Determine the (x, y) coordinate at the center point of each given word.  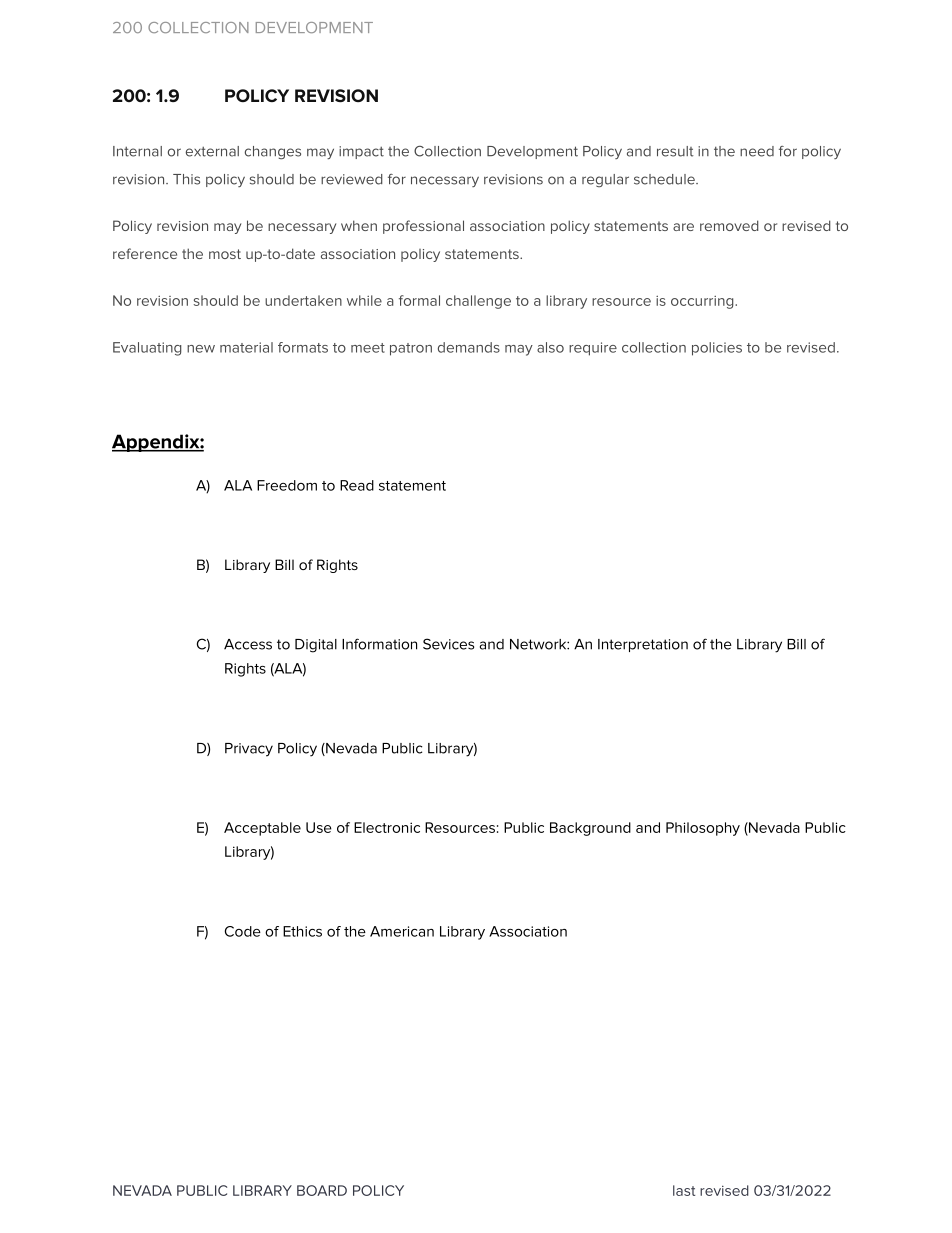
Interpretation (643, 645)
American (402, 931)
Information (379, 644)
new (201, 349)
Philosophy (703, 829)
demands (469, 347)
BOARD (322, 1190)
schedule (665, 179)
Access (248, 644)
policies (717, 349)
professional (423, 227)
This (186, 179)
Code (243, 931)
